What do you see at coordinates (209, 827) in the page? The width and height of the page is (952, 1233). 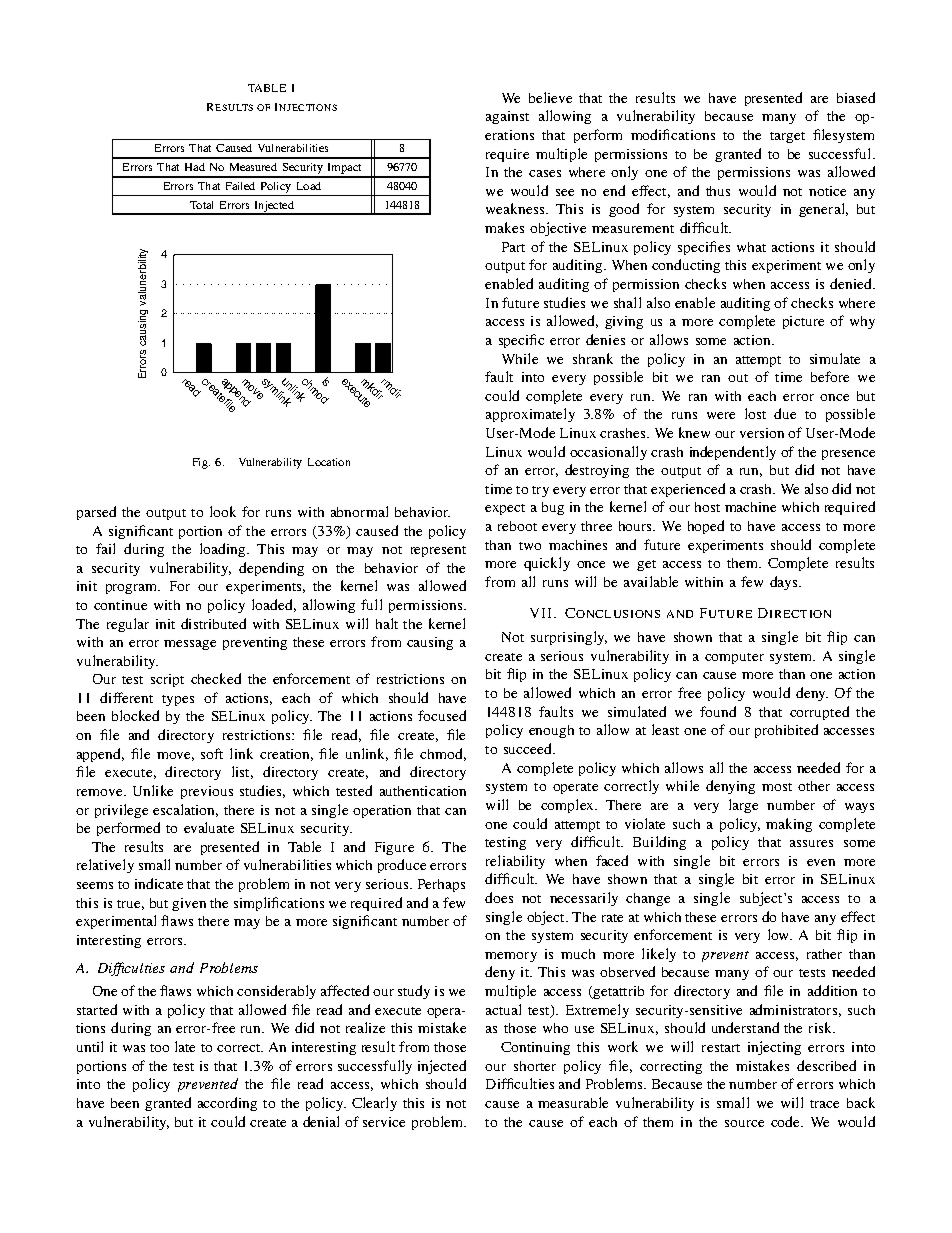 I see `evaluate` at bounding box center [209, 827].
